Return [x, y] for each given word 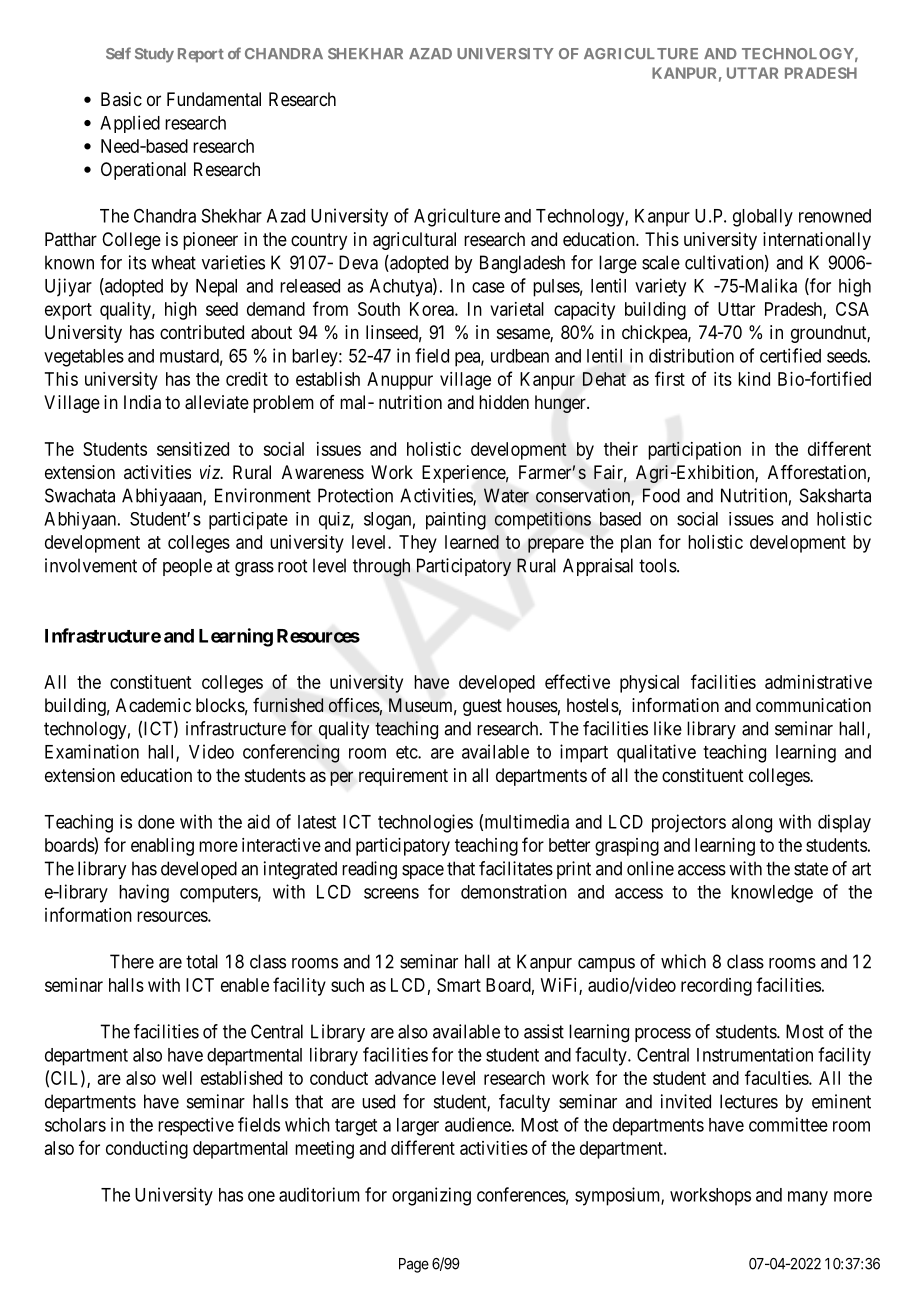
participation [694, 450]
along [752, 824]
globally [763, 218]
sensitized [193, 449]
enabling [162, 847]
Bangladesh [522, 264]
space [423, 872]
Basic [121, 99]
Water [506, 495]
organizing [431, 1196]
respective [196, 1126]
